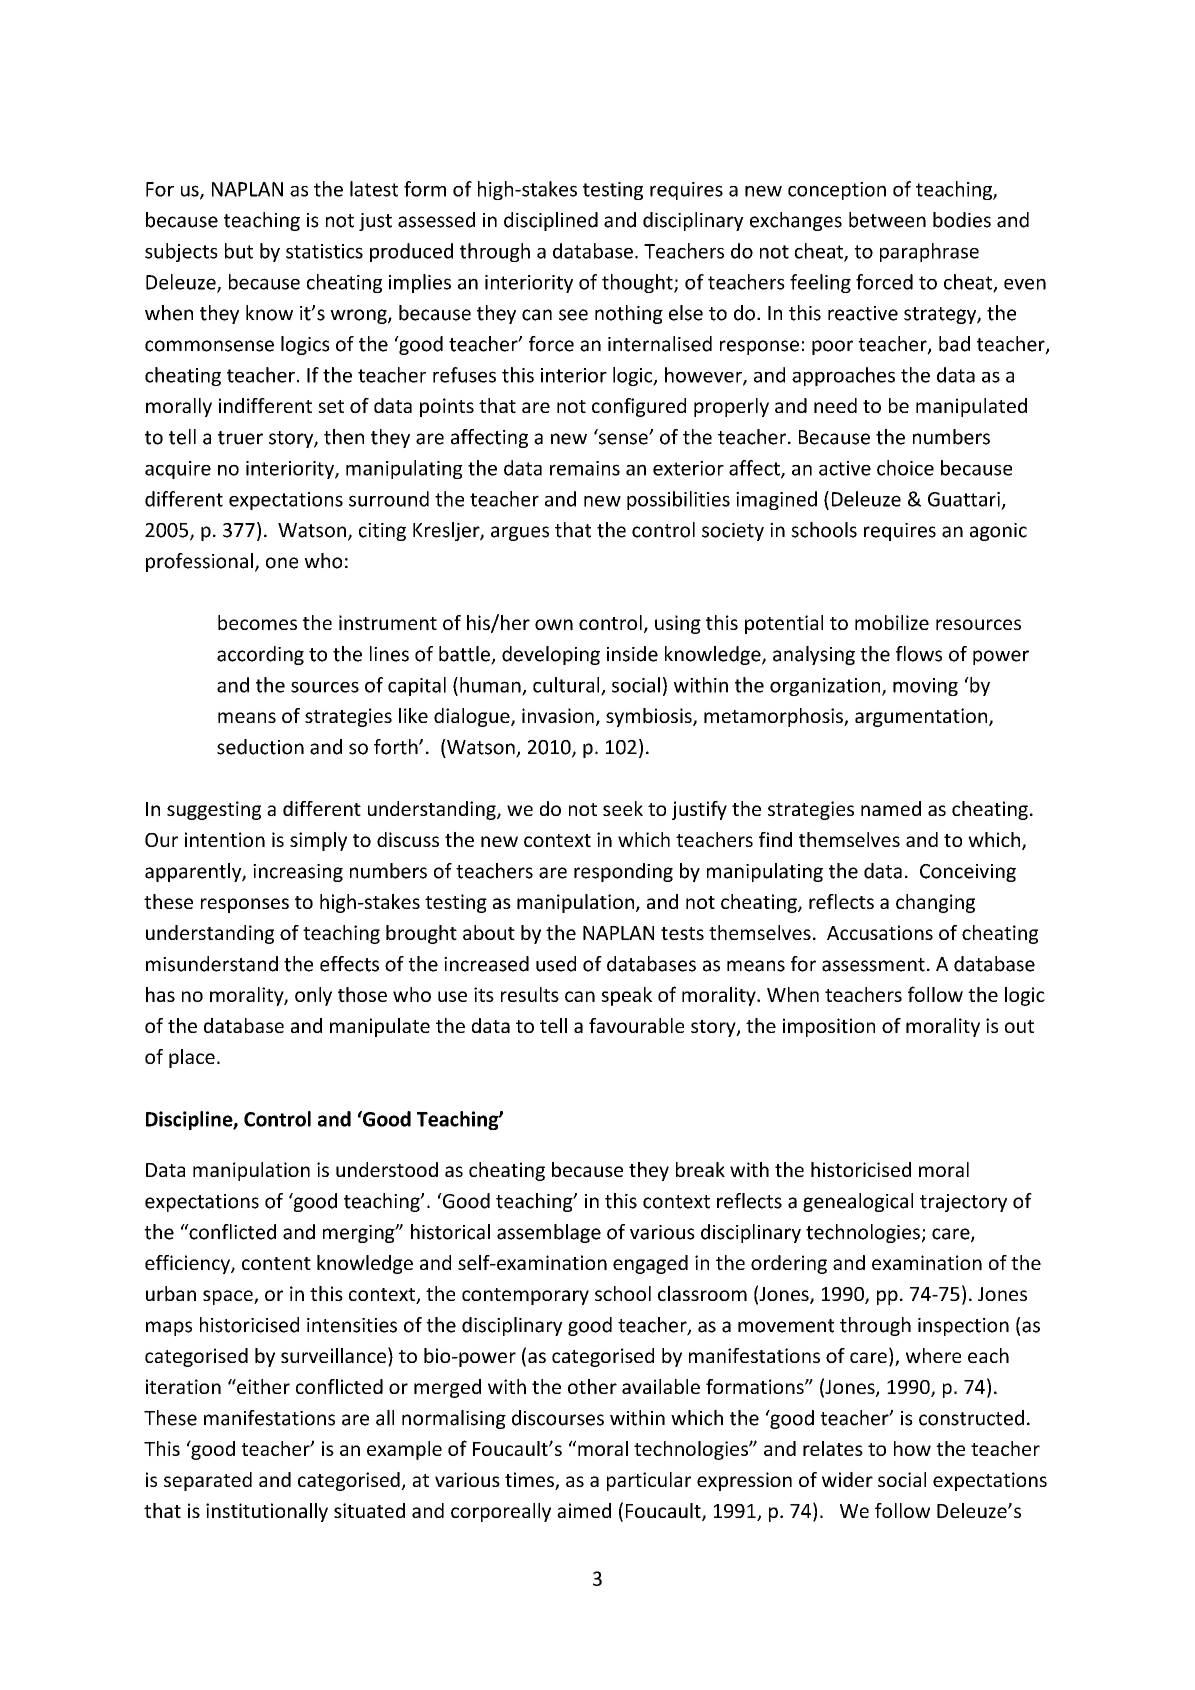 The width and height of the page is (1195, 1690). Describe the element at coordinates (584, 1510) in the page. I see `aimed` at that location.
